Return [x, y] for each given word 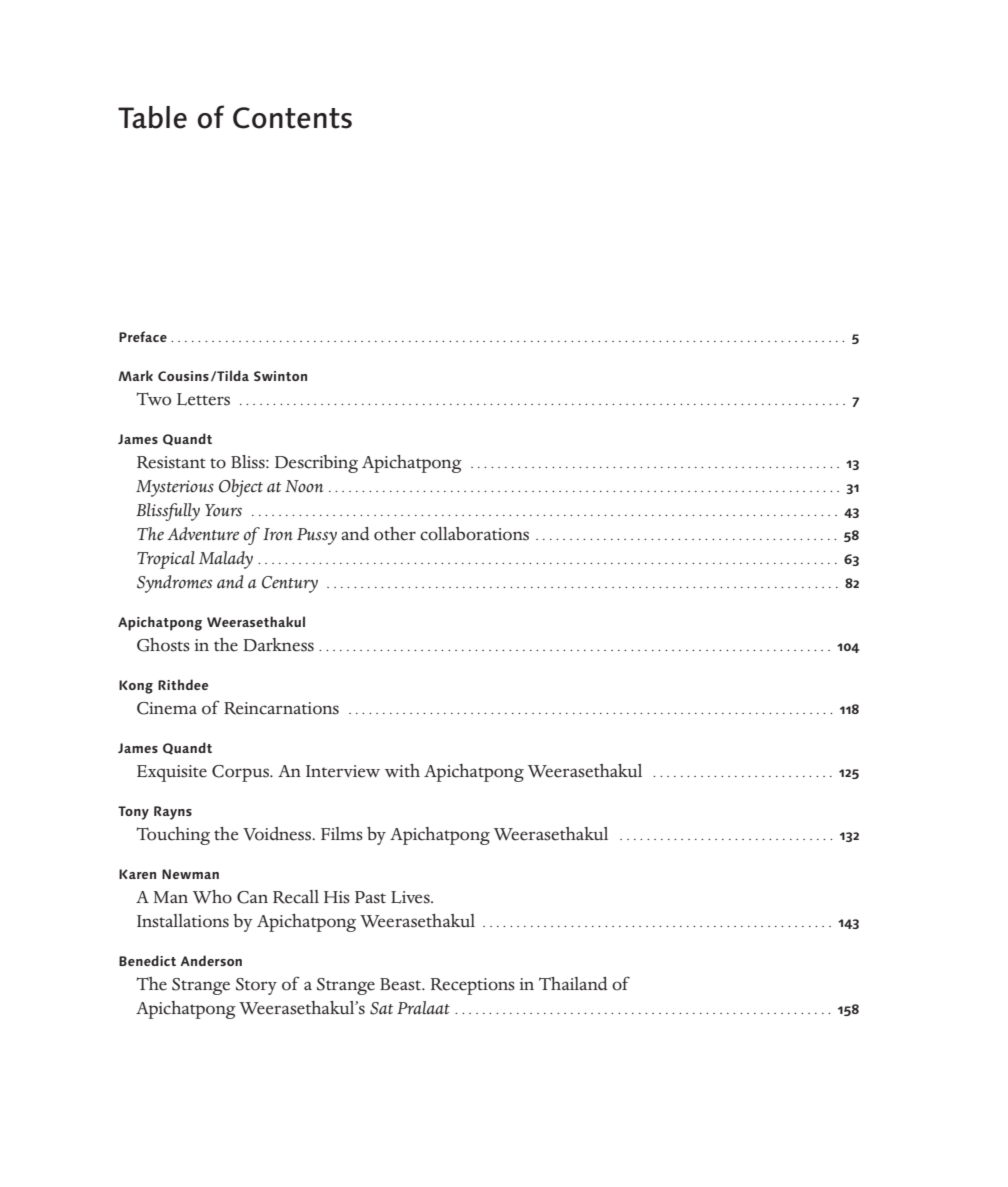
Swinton [280, 376]
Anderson [211, 960]
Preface [143, 336]
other [395, 534]
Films [342, 834]
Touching [173, 836]
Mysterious [175, 488]
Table [152, 117]
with [402, 771]
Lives [411, 897]
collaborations [474, 534]
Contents [292, 118]
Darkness [278, 645]
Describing [316, 464]
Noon [304, 486]
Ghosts [163, 645]
